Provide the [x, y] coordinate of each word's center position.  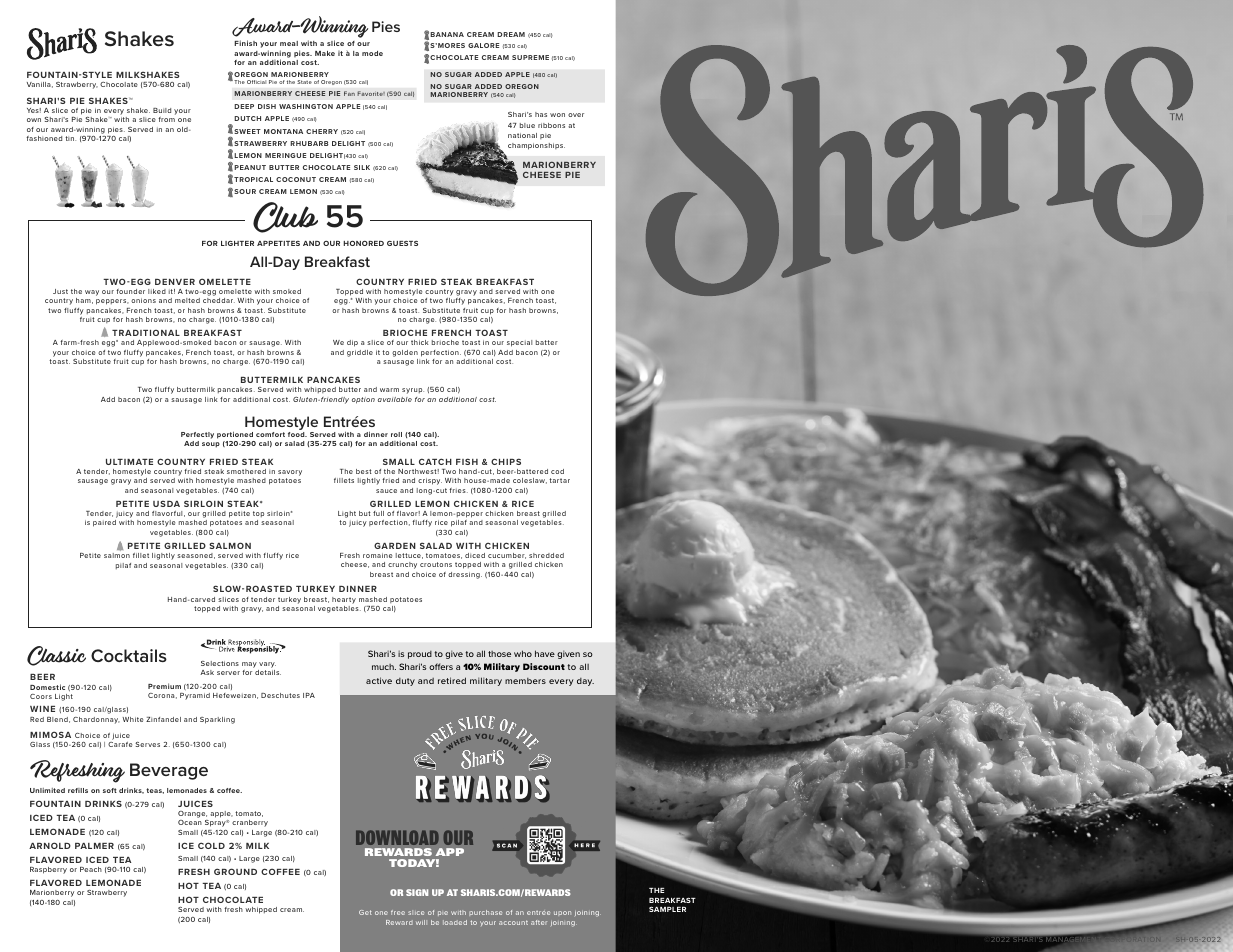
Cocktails [129, 655]
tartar [559, 480]
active [379, 680]
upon [562, 913]
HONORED [363, 243]
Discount [544, 666]
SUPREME [530, 57]
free [398, 912]
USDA [166, 503]
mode [372, 53]
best [364, 471]
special [519, 343]
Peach [91, 869]
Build [162, 110]
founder [130, 291]
